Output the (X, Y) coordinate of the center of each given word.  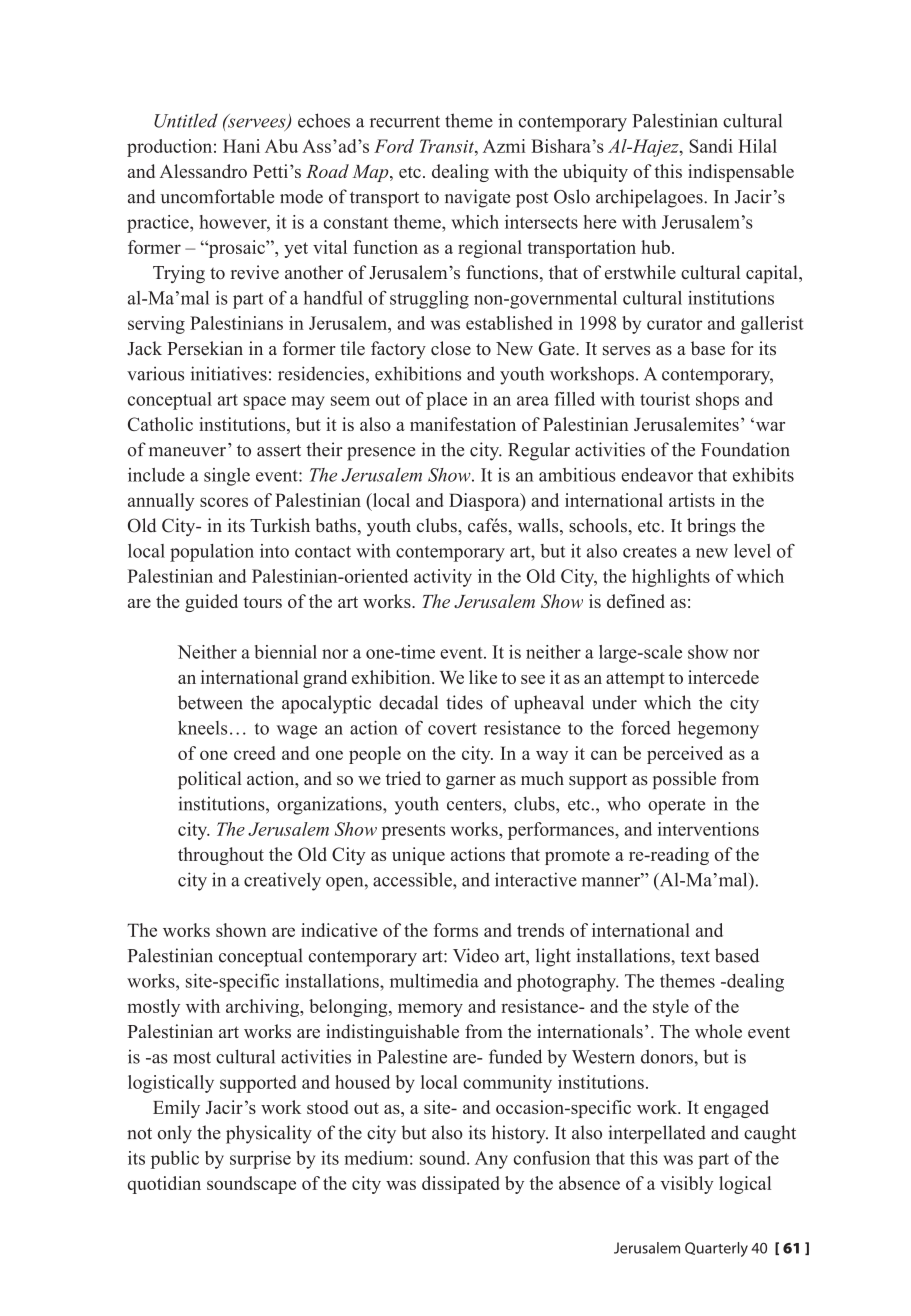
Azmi (504, 146)
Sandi (711, 146)
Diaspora (485, 502)
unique (418, 856)
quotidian (164, 1185)
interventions (708, 829)
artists (692, 500)
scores (224, 502)
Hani (241, 146)
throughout (221, 856)
